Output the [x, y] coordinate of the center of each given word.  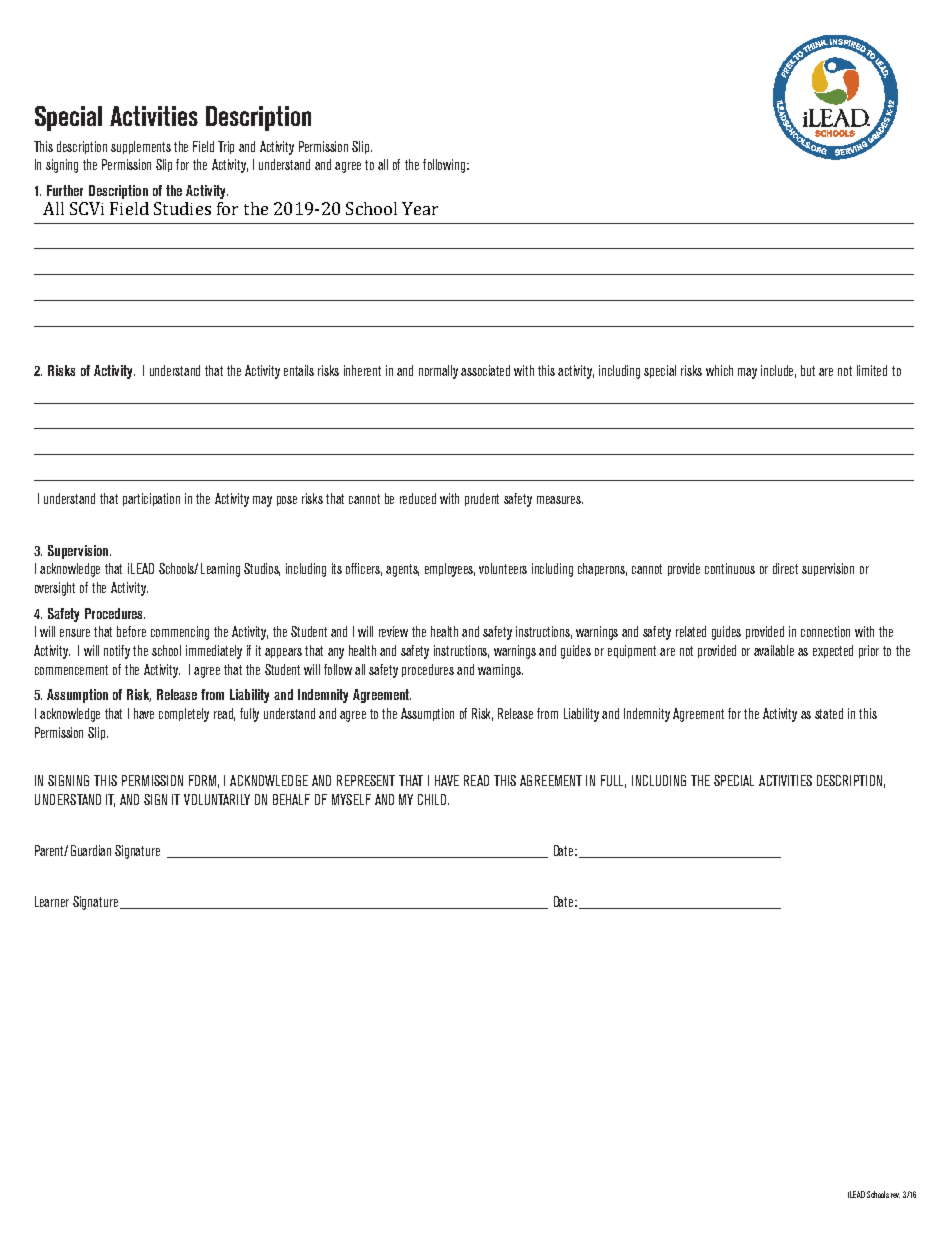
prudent [482, 499]
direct [785, 568]
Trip [226, 147]
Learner [52, 901]
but [808, 370]
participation [151, 499]
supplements [141, 147]
